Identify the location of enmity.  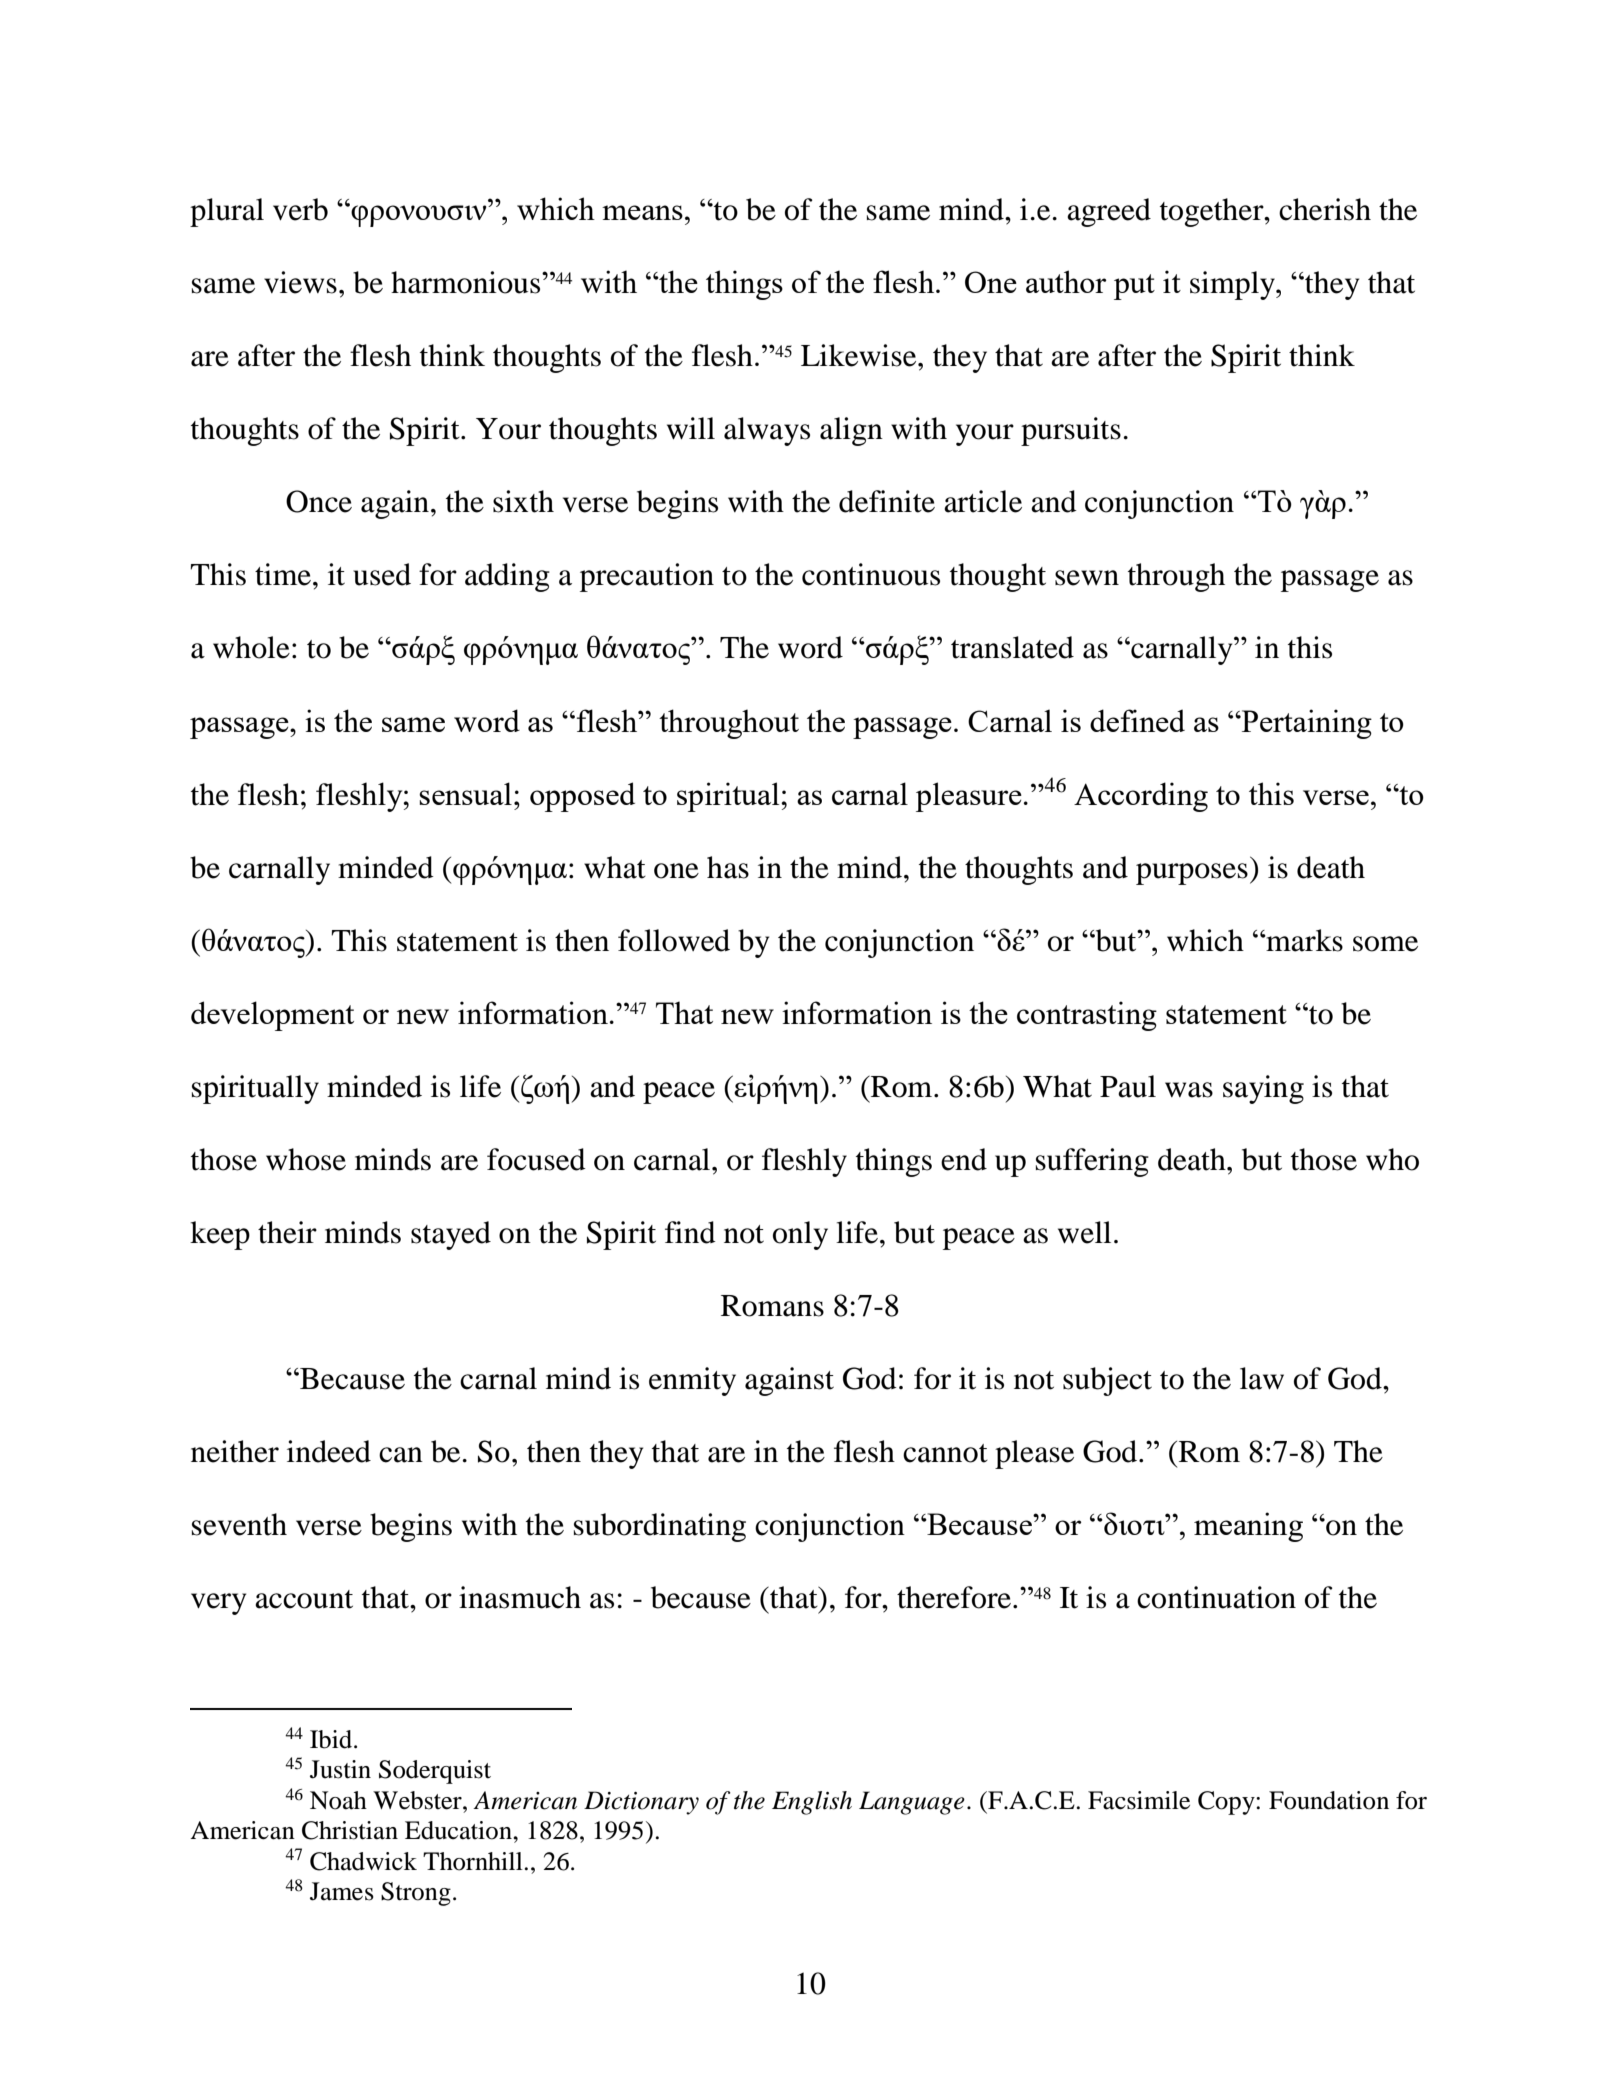
(692, 1381).
